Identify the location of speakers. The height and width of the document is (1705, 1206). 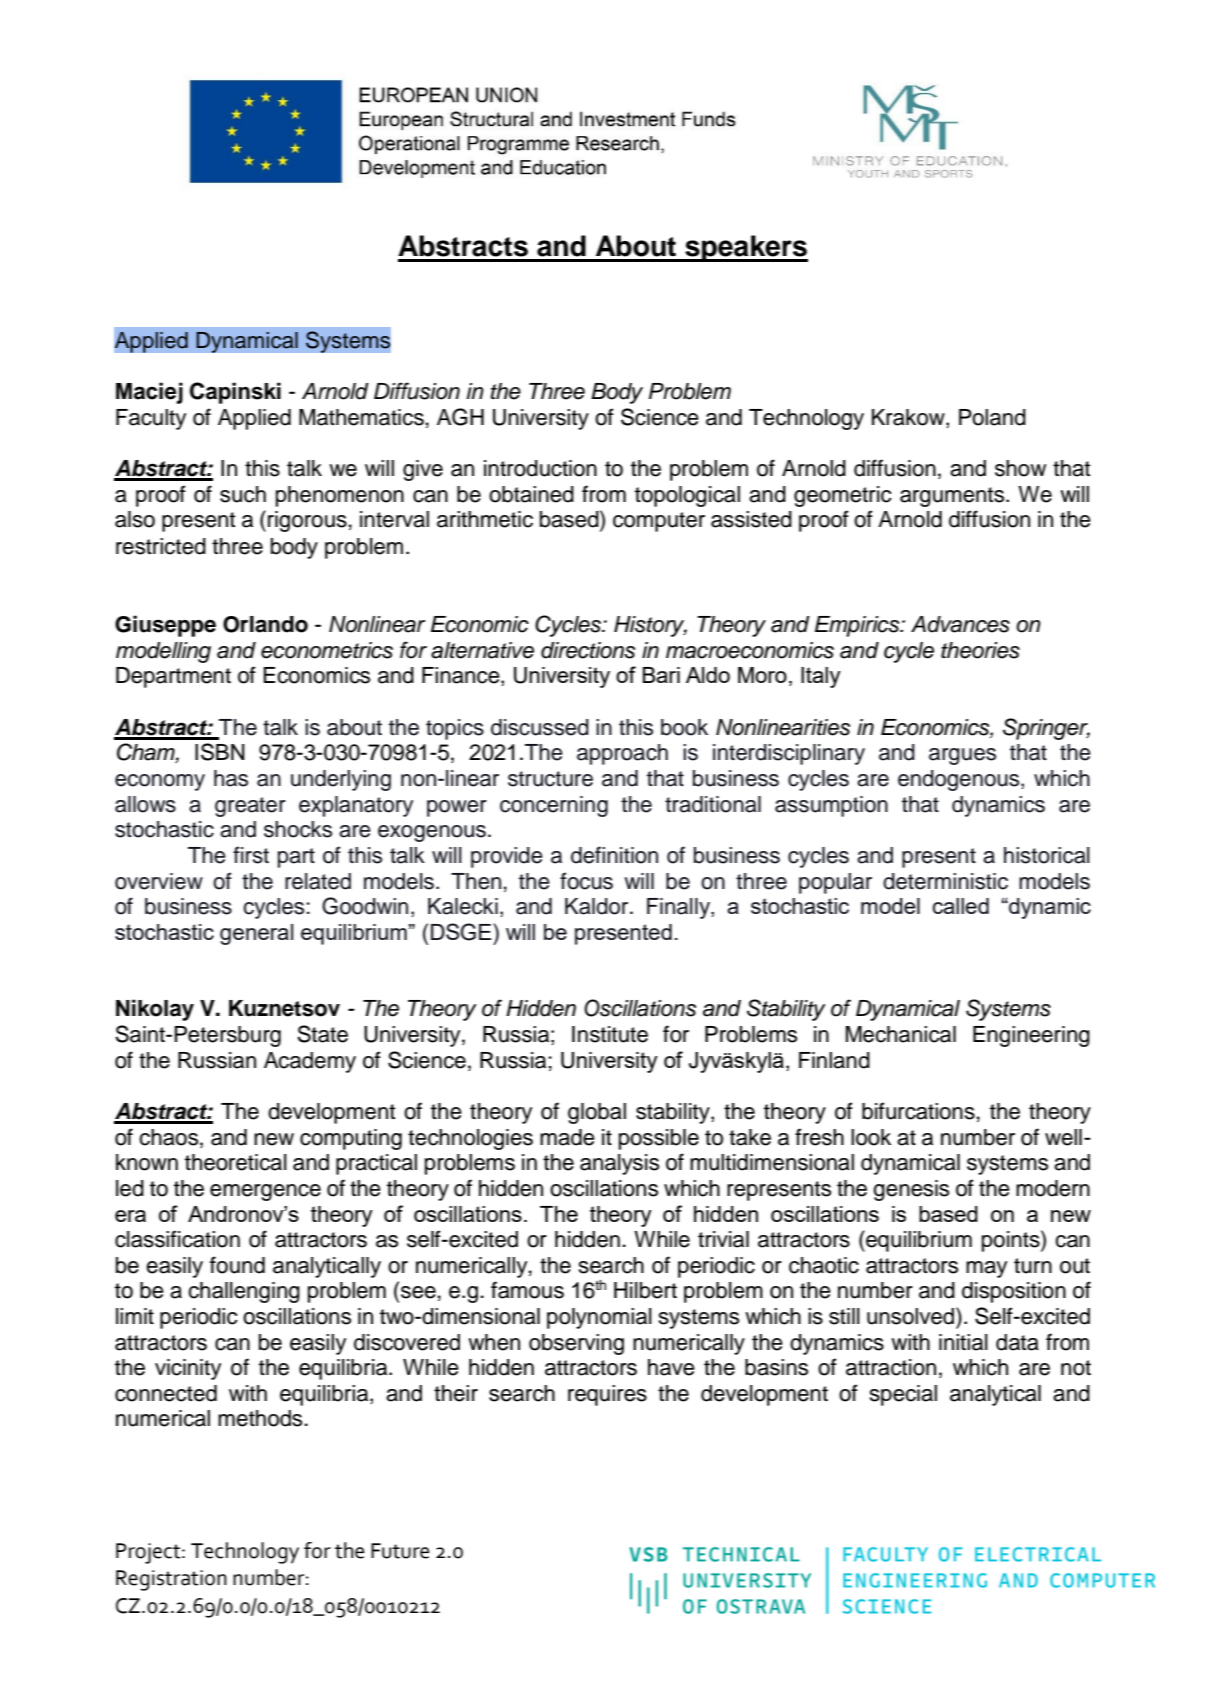
(745, 248).
